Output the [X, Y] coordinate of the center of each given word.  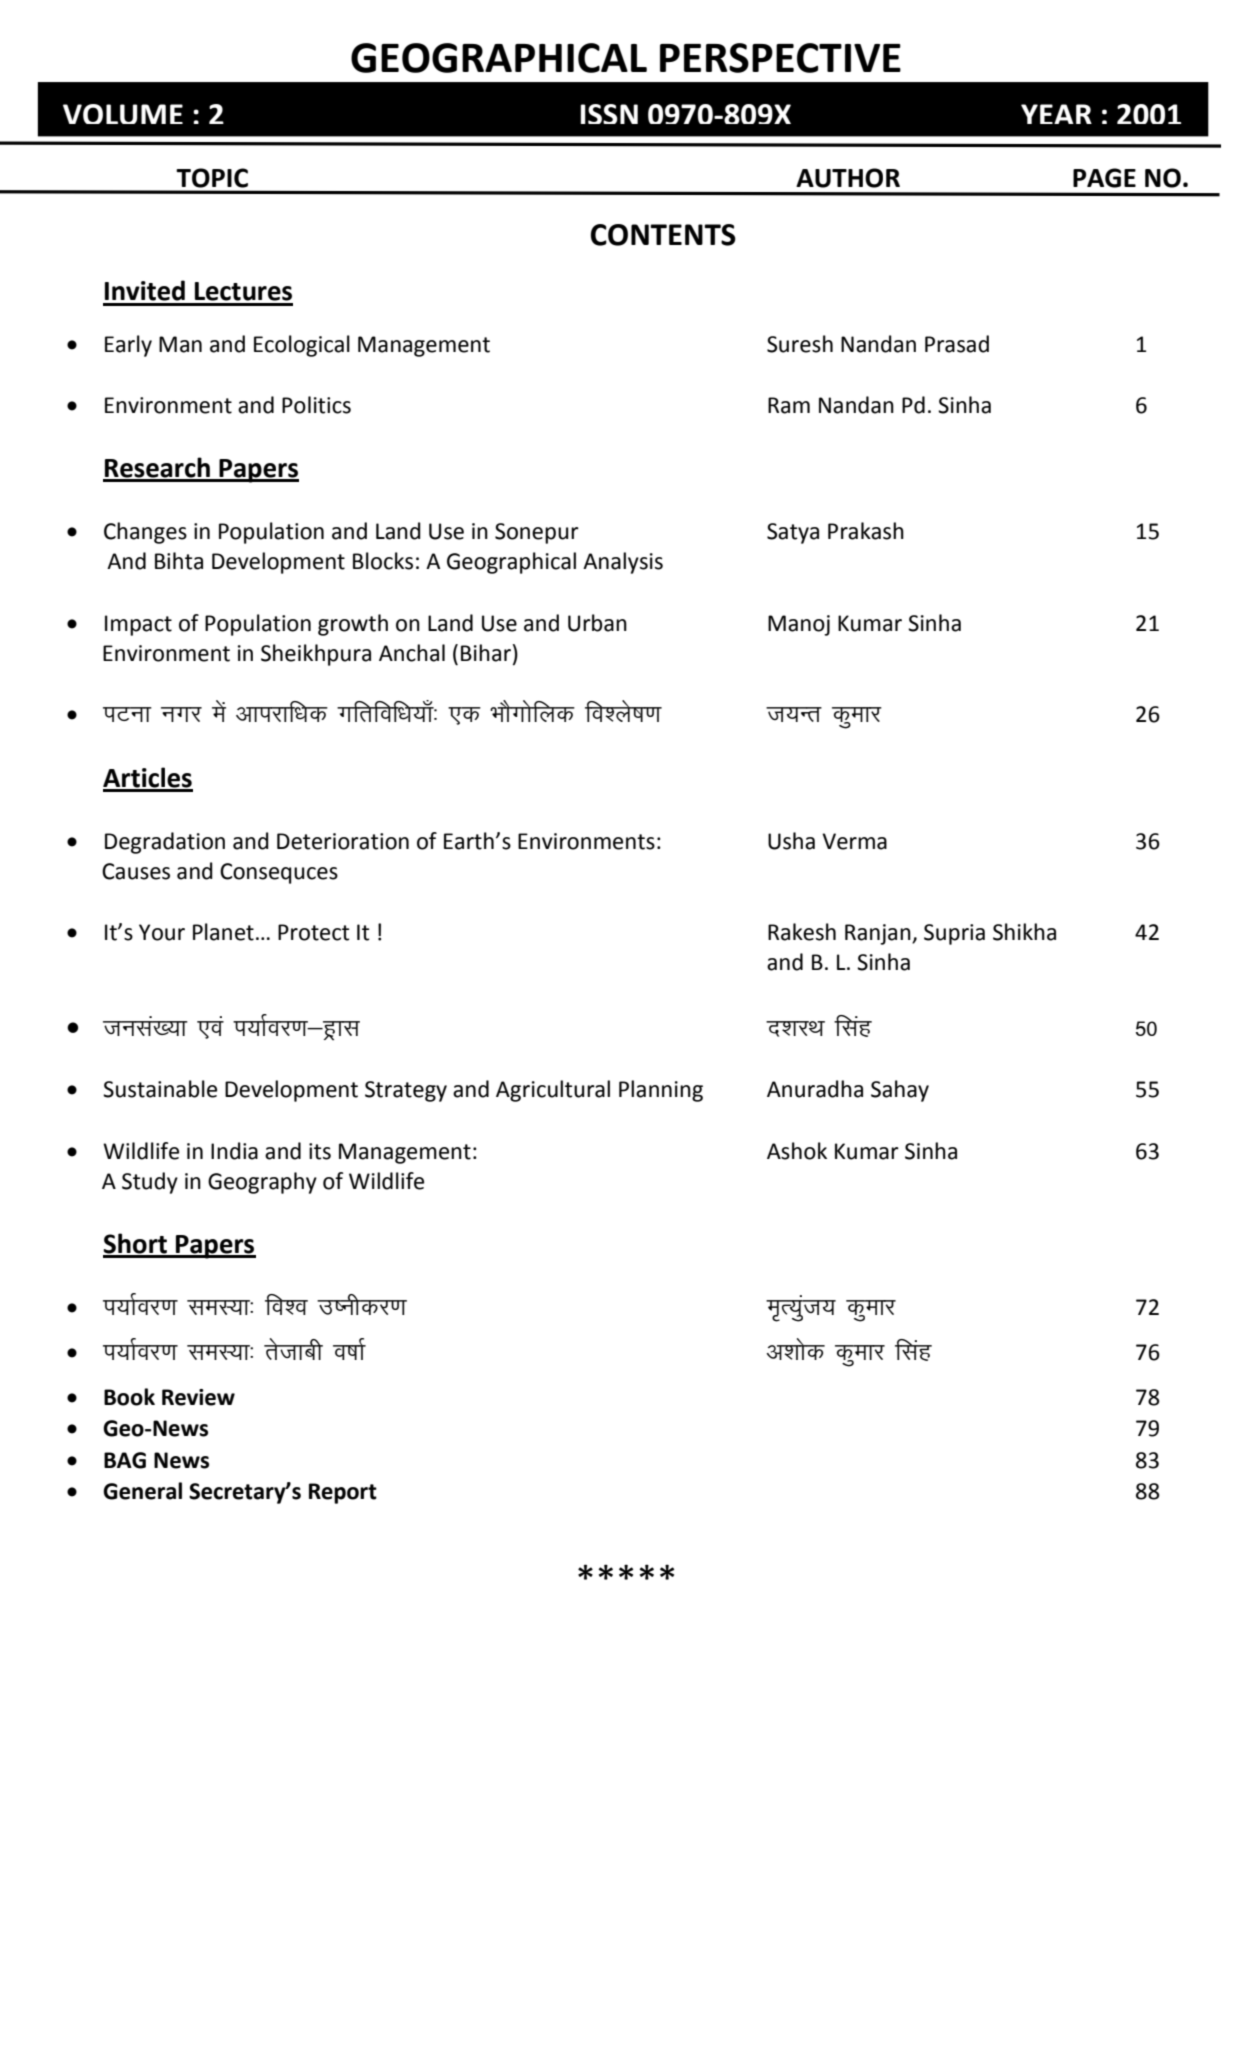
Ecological [302, 346]
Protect [314, 932]
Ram [789, 405]
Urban [597, 623]
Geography [262, 1183]
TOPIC [212, 178]
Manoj [799, 625]
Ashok [797, 1151]
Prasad [957, 344]
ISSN [609, 114]
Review [198, 1397]
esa [219, 711]
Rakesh [802, 932]
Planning [661, 1091]
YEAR [1056, 114]
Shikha [1024, 932]
